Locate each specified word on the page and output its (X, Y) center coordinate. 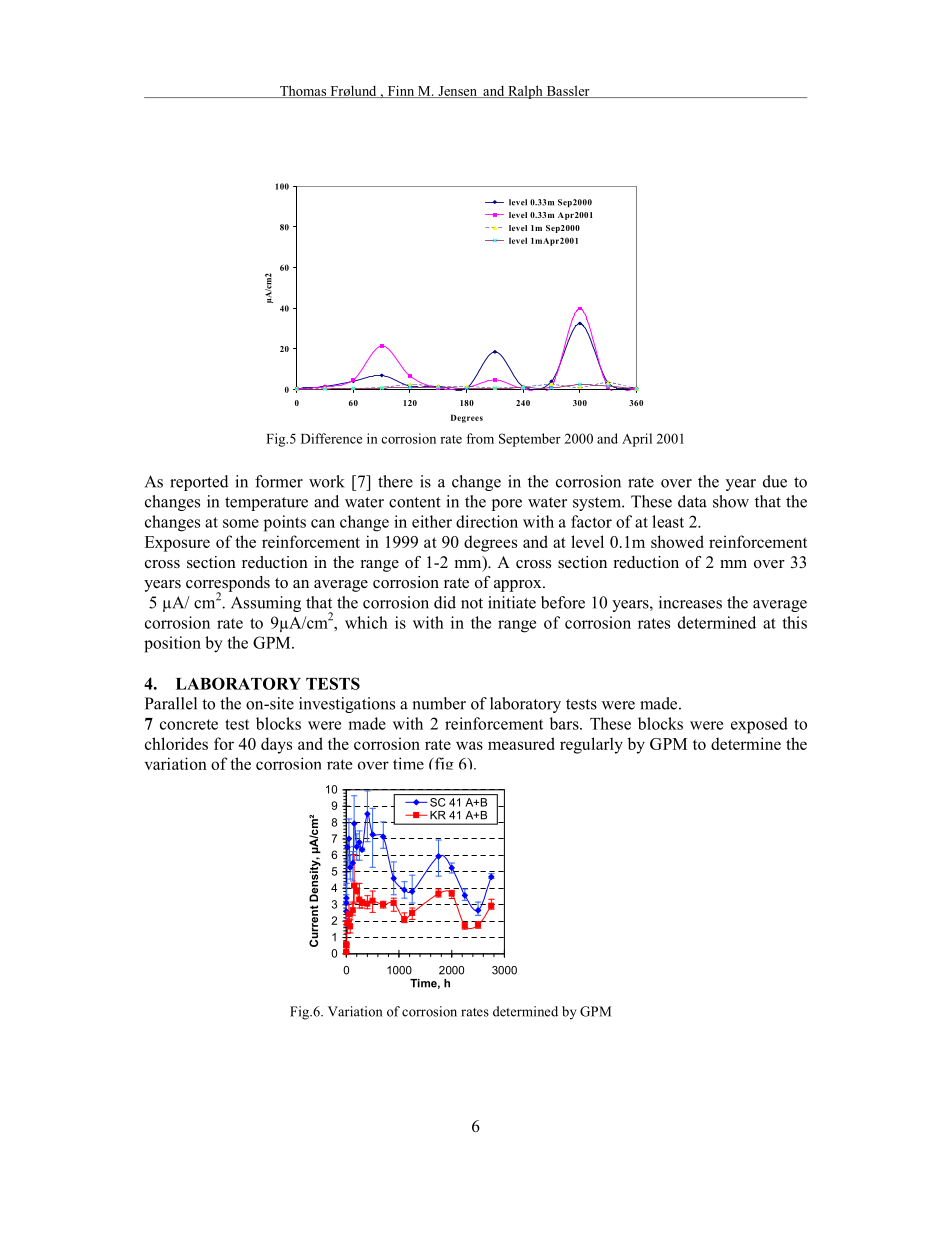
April (637, 440)
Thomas (303, 91)
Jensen (458, 92)
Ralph (525, 92)
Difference (331, 438)
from (480, 438)
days (276, 745)
